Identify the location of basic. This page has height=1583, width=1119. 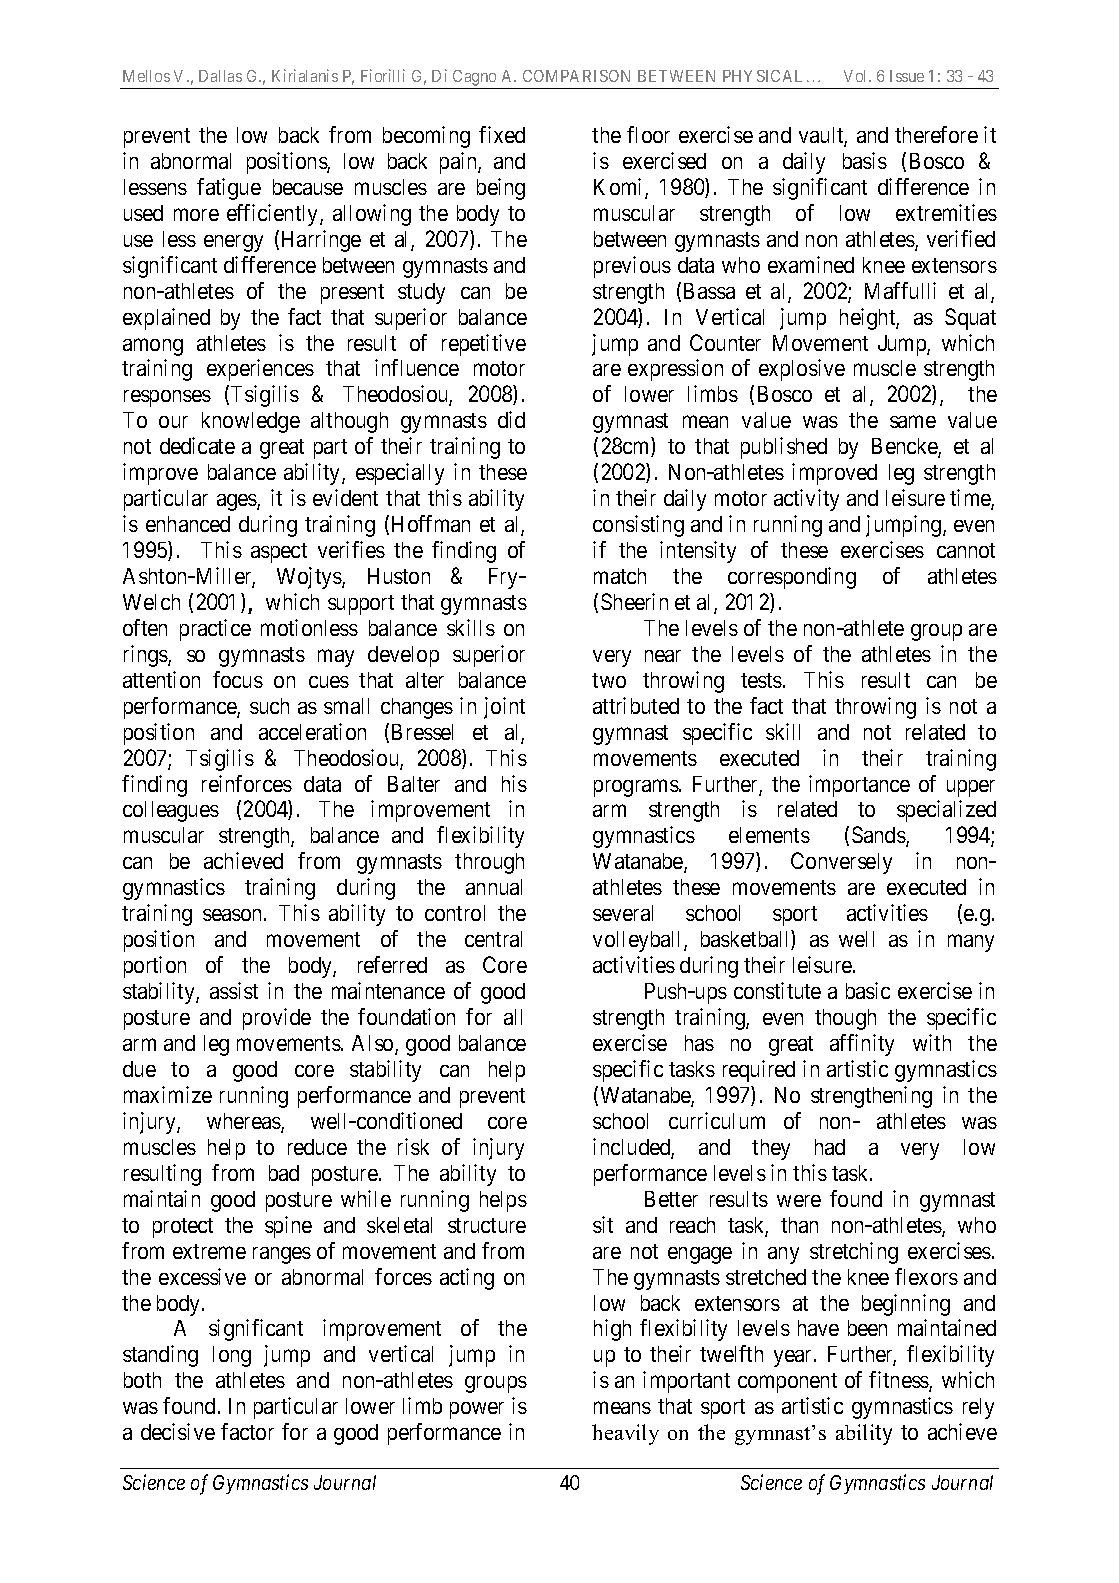
(868, 990).
